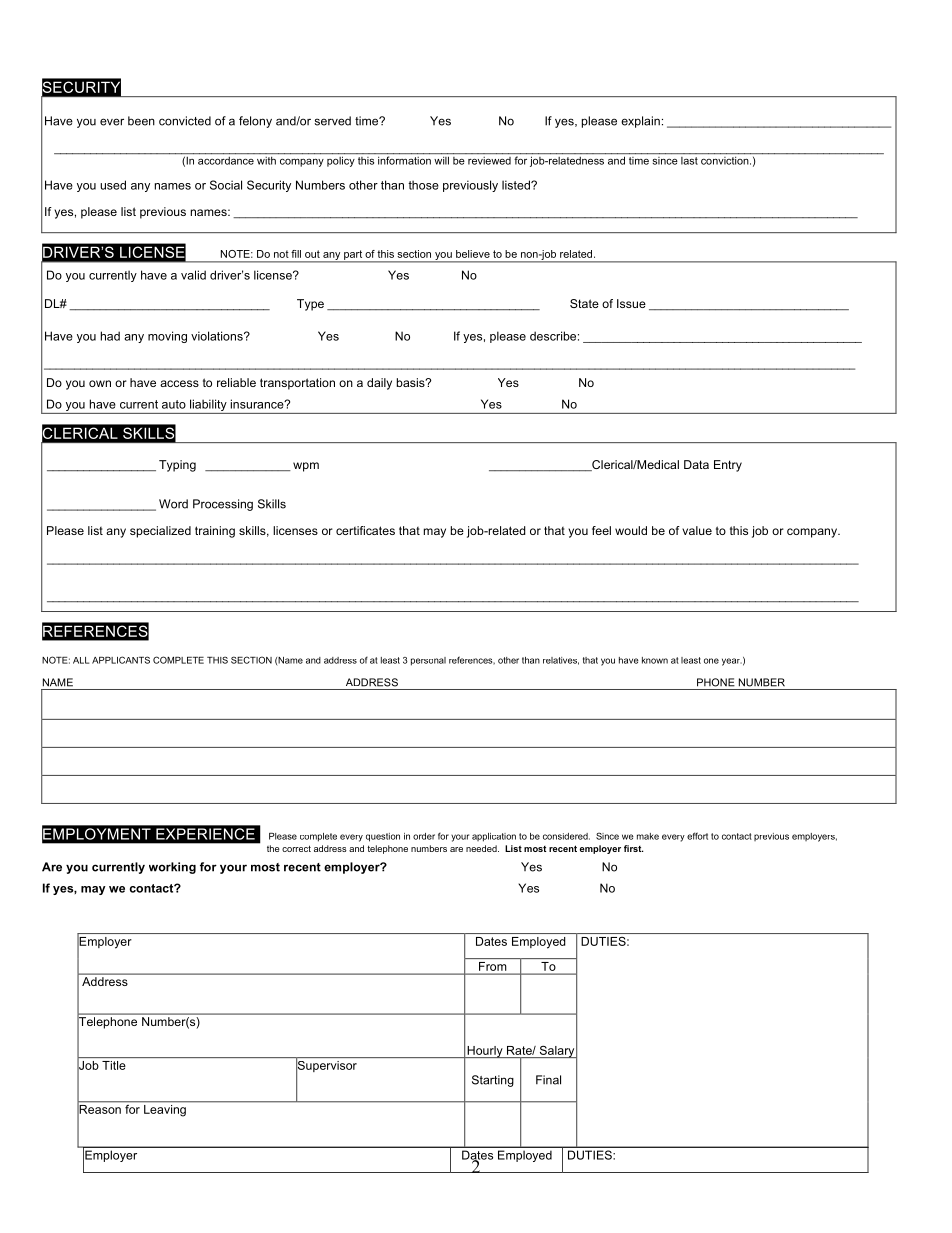 The height and width of the screenshot is (1233, 952). Describe the element at coordinates (141, 121) in the screenshot. I see `been` at that location.
